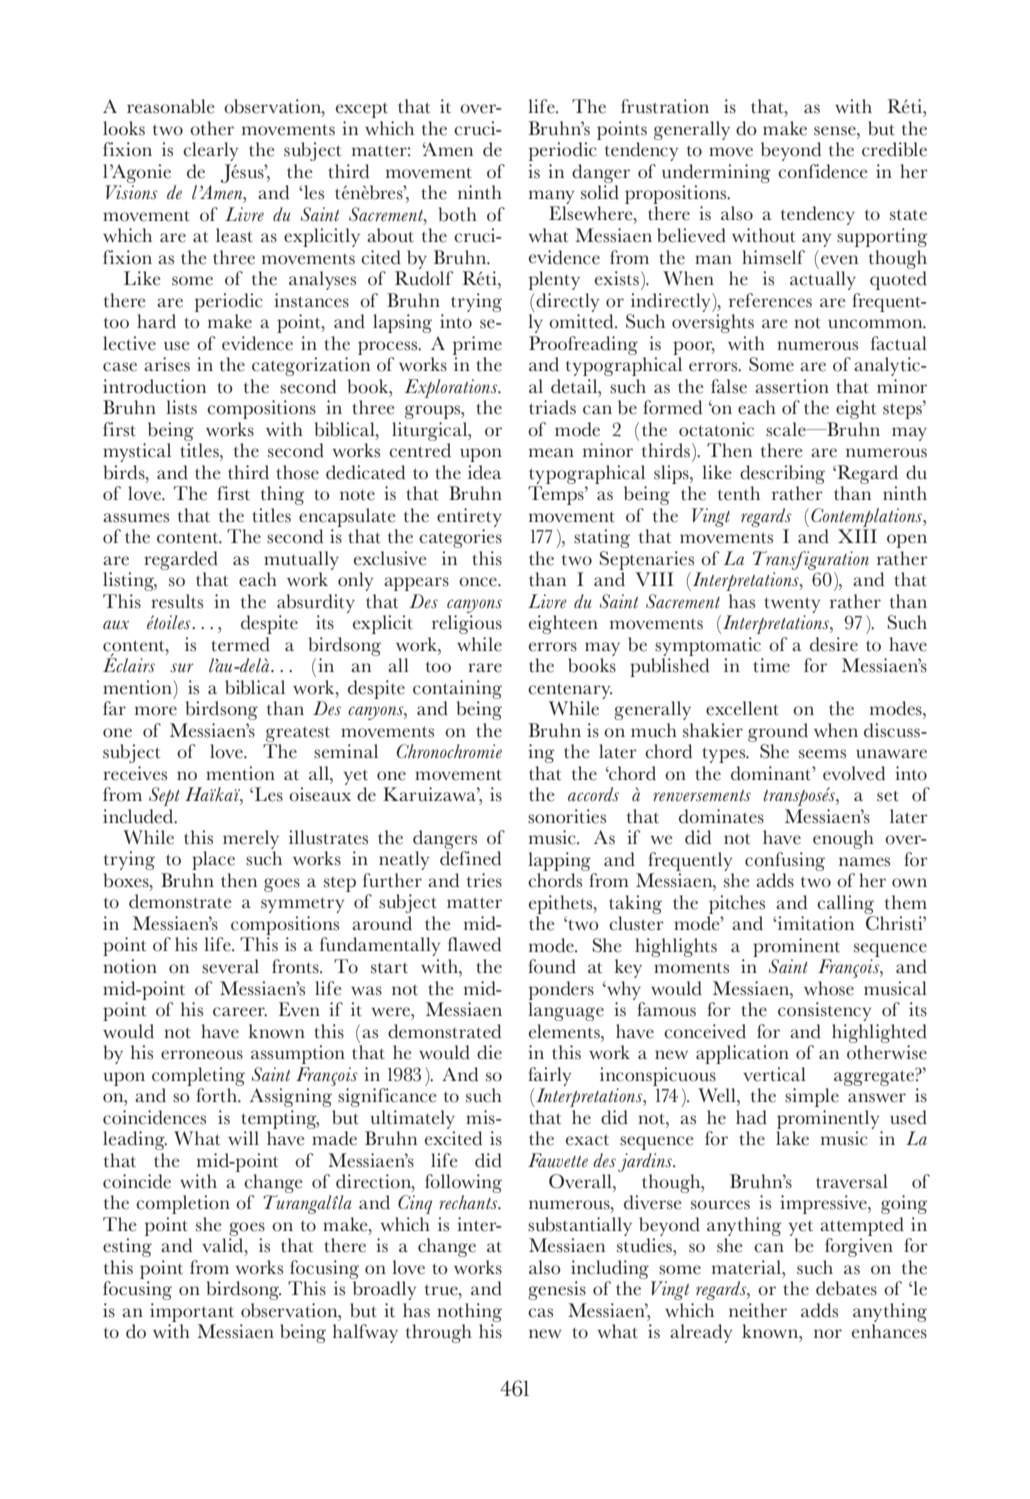 Image resolution: width=1030 pixels, height=1499 pixels. Describe the element at coordinates (470, 858) in the screenshot. I see `defined` at that location.
